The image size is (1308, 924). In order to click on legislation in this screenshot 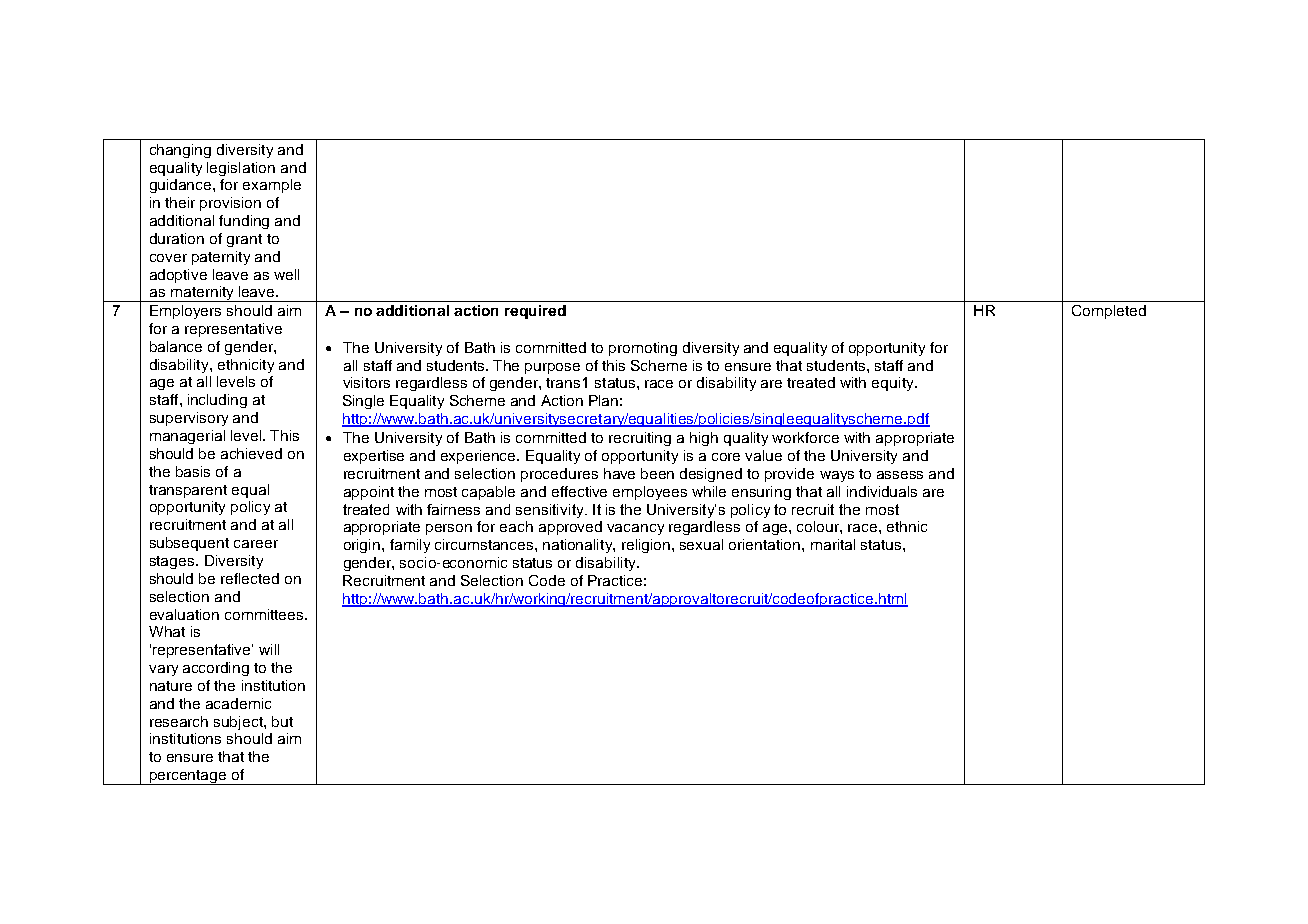, I will do `click(241, 169)`.
